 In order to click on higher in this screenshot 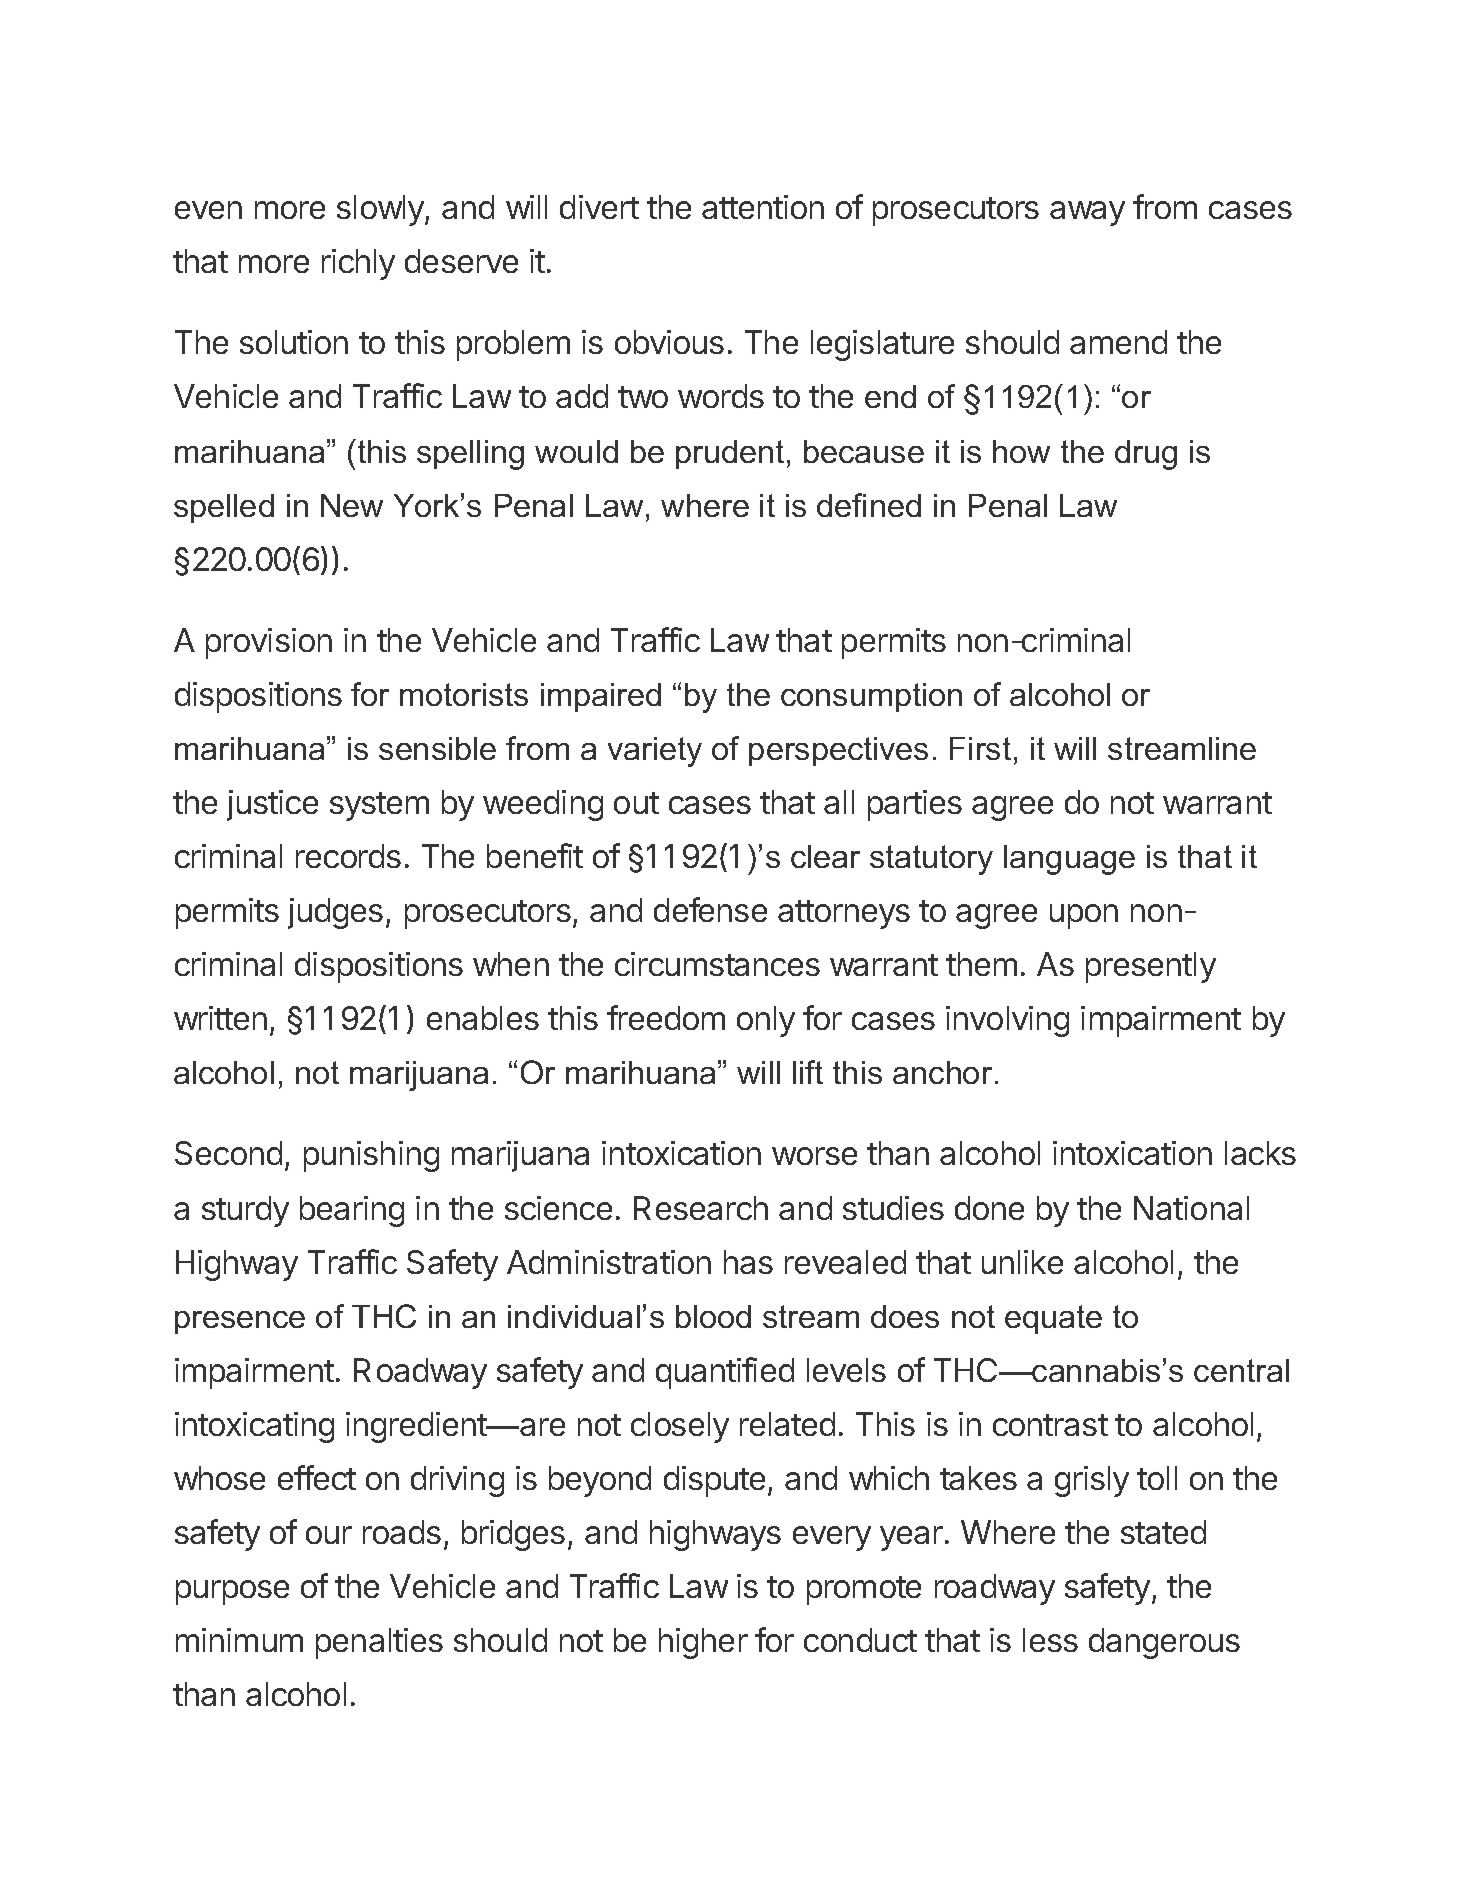, I will do `click(703, 1643)`.
